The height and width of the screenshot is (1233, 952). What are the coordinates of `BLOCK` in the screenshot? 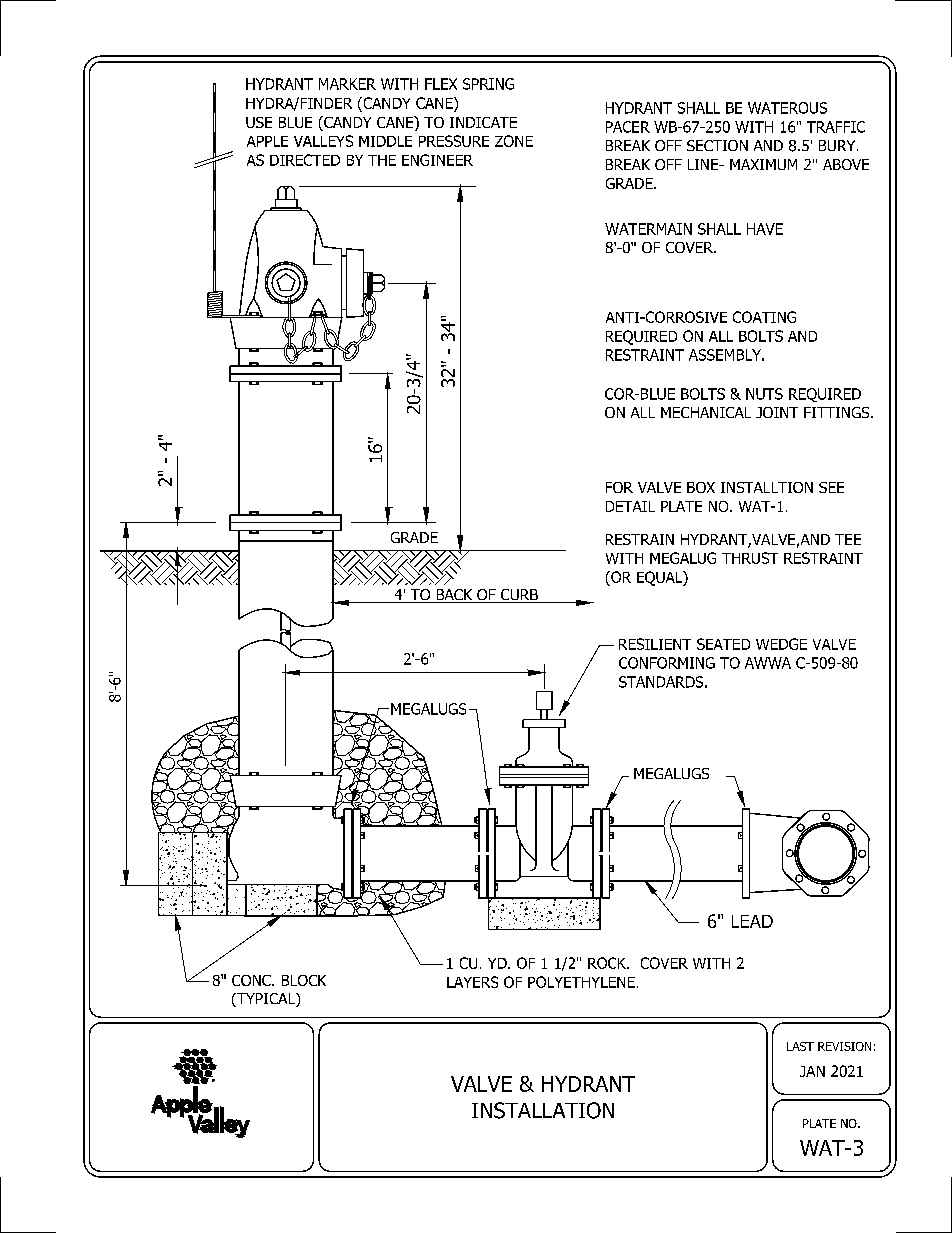 It's located at (304, 980).
